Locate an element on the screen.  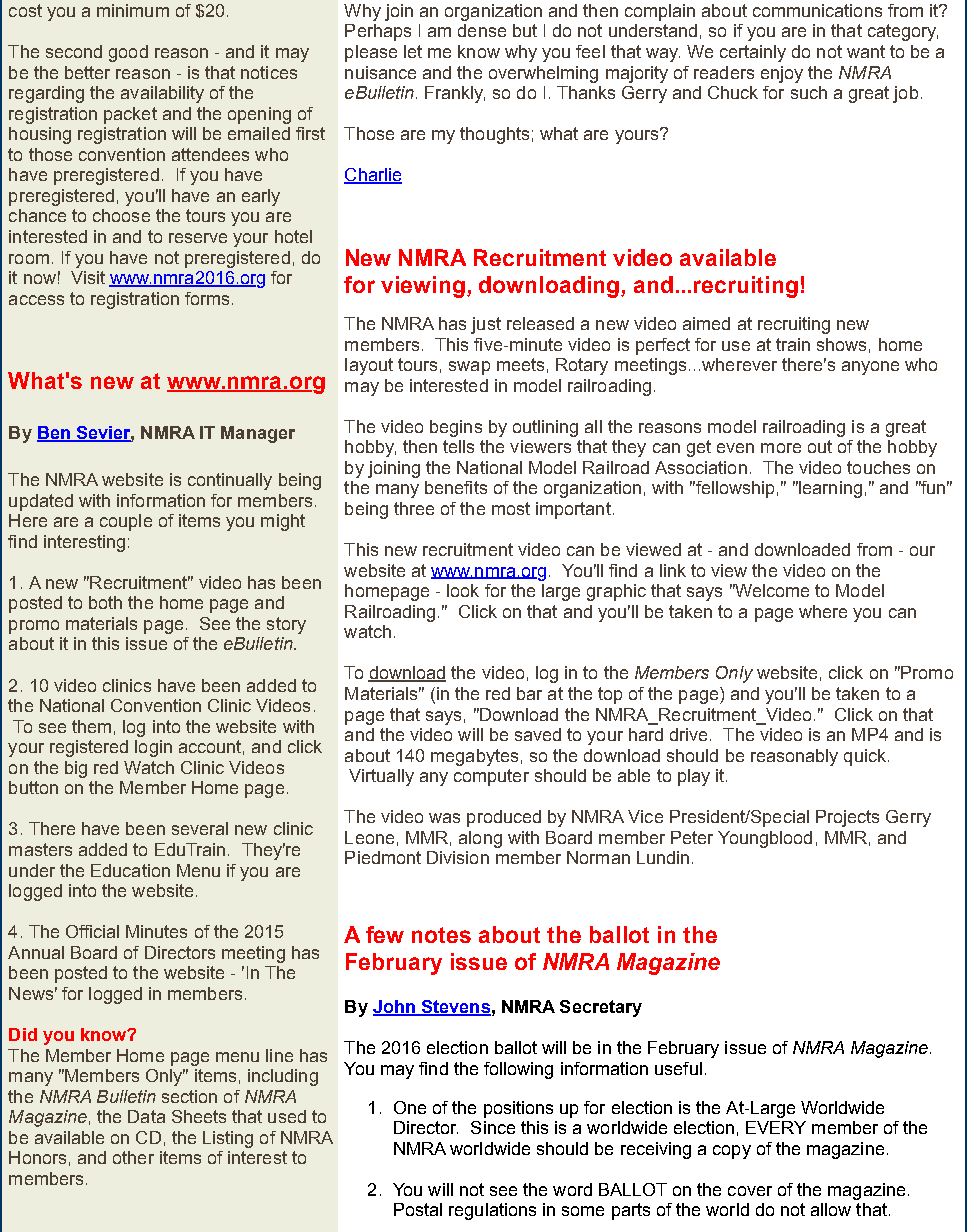
dense is located at coordinates (482, 30).
